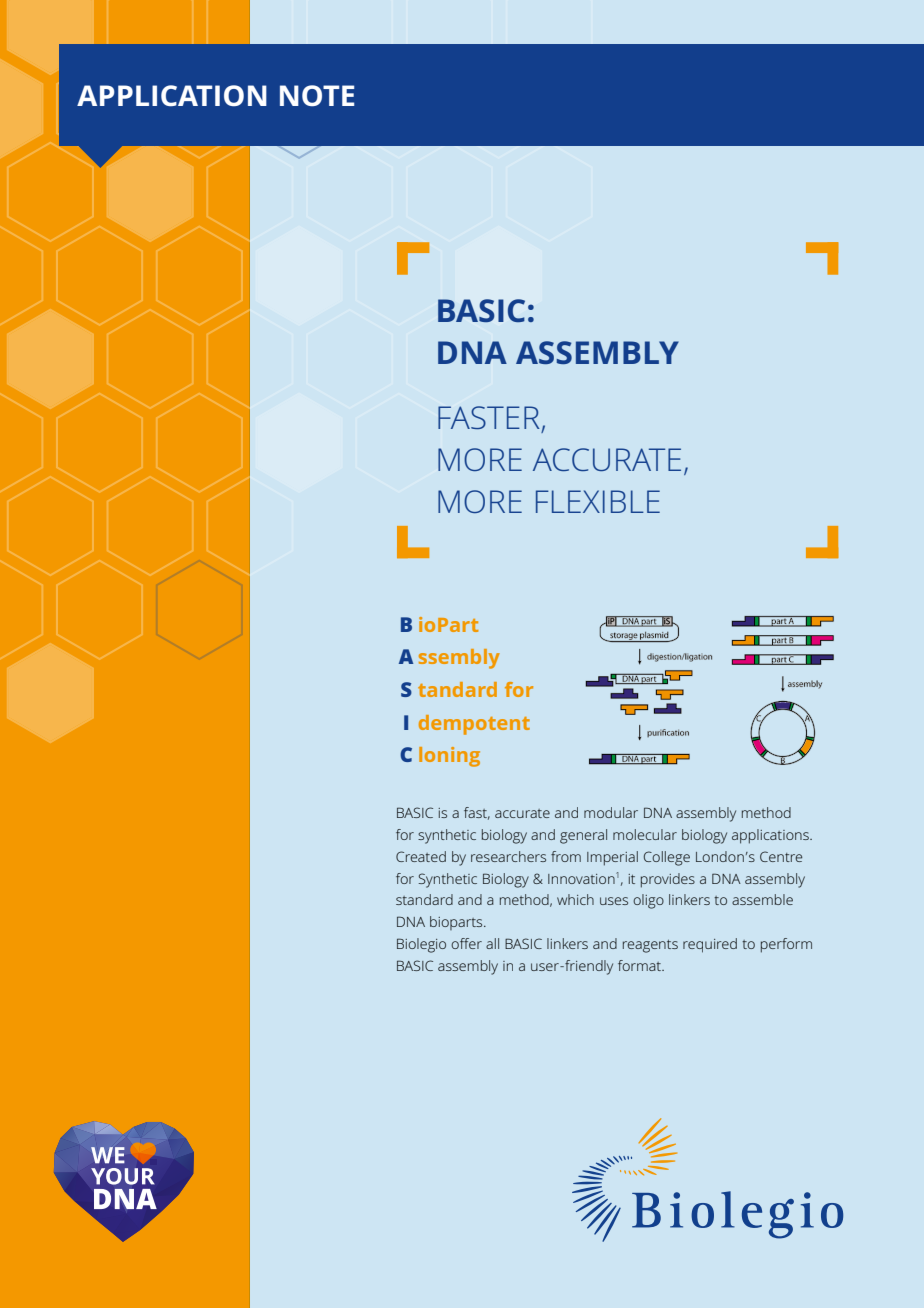  I want to click on which, so click(575, 899).
